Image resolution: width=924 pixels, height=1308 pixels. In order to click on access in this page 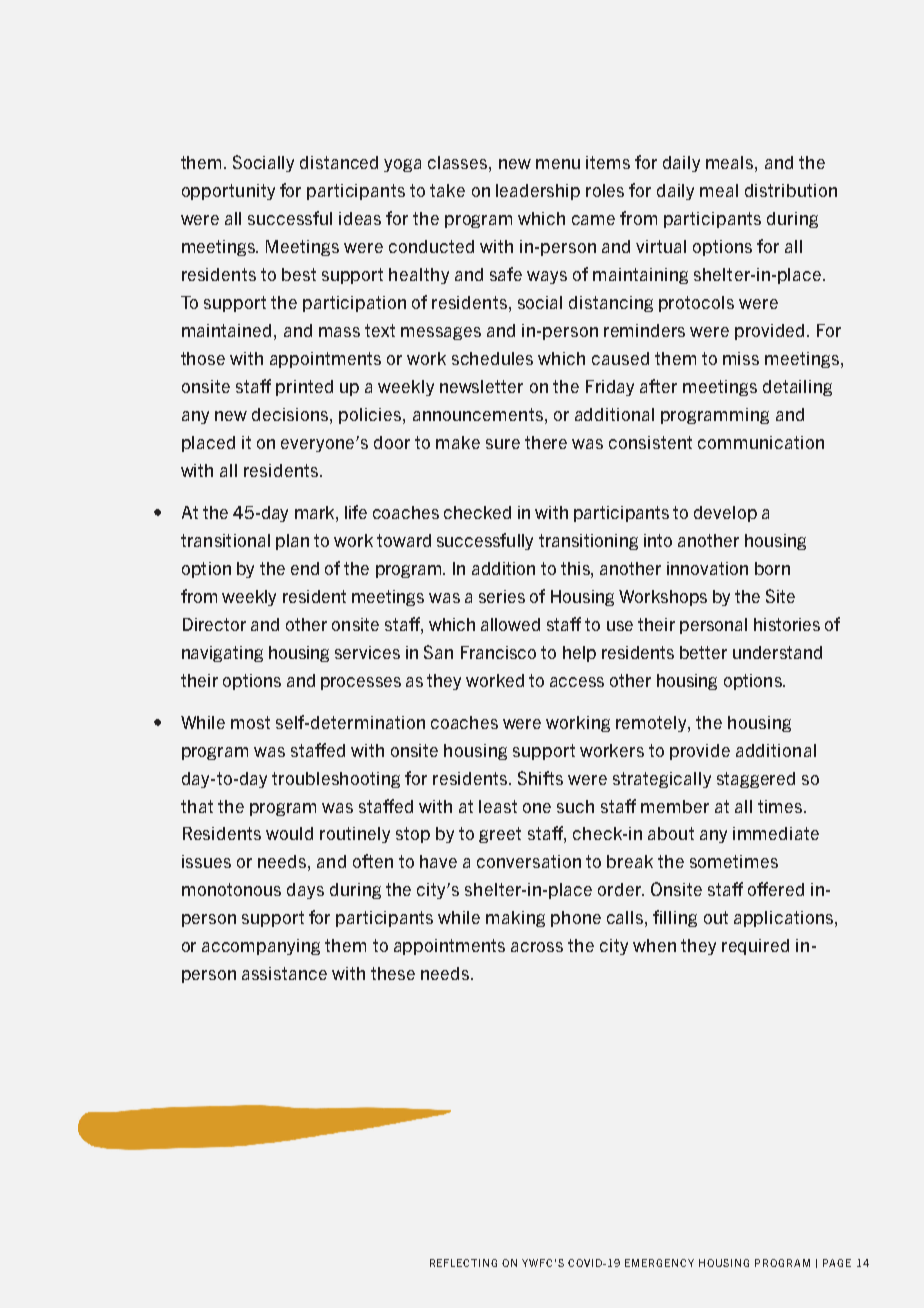, I will do `click(577, 682)`.
